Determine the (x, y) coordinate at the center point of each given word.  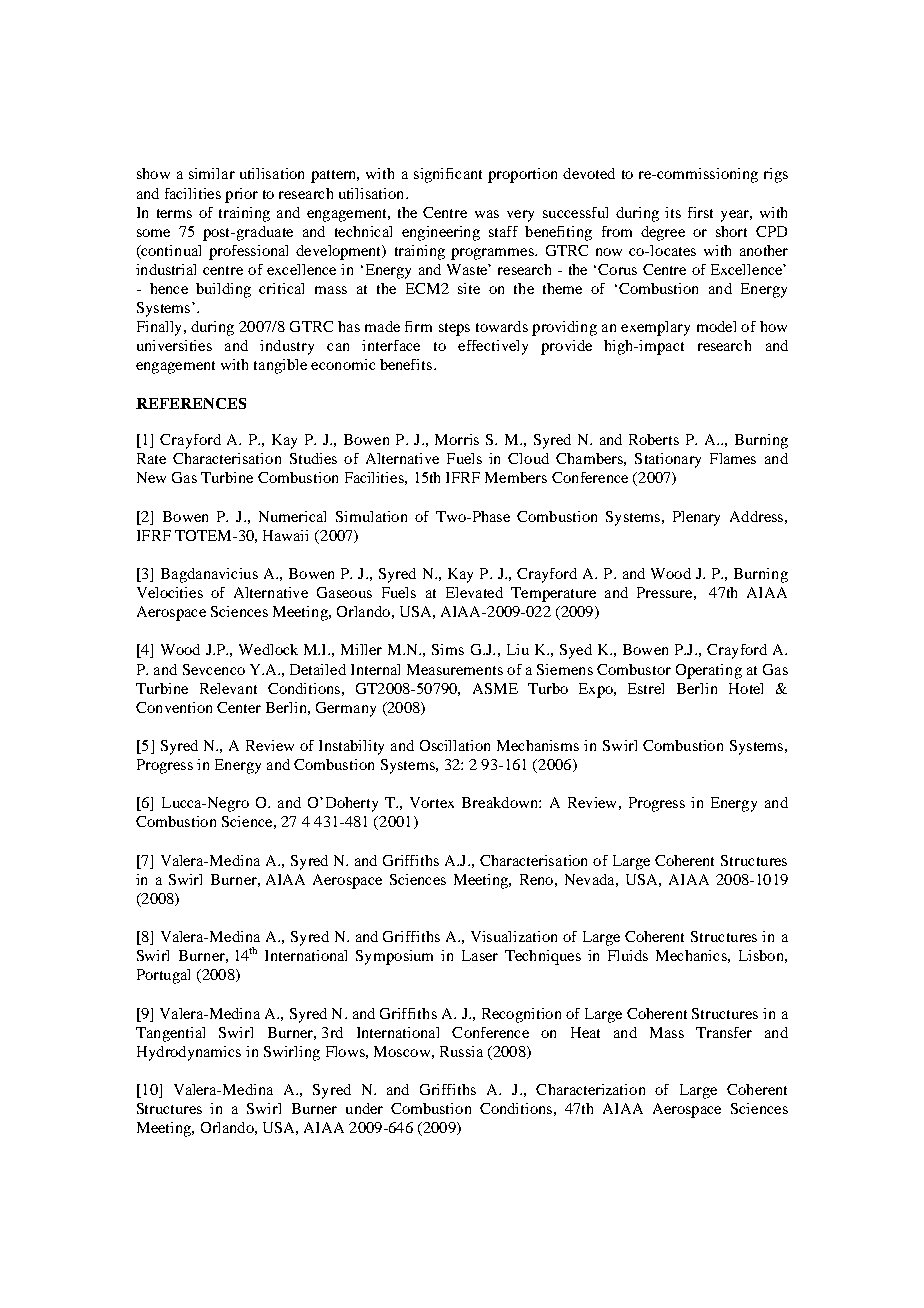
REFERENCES (191, 403)
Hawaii (285, 535)
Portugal (163, 976)
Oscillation (455, 745)
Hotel (746, 688)
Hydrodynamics (189, 1053)
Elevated (474, 592)
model (716, 326)
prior (241, 195)
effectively (493, 347)
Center (239, 707)
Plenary (696, 518)
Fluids (628, 955)
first (700, 212)
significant (448, 175)
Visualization (514, 936)
